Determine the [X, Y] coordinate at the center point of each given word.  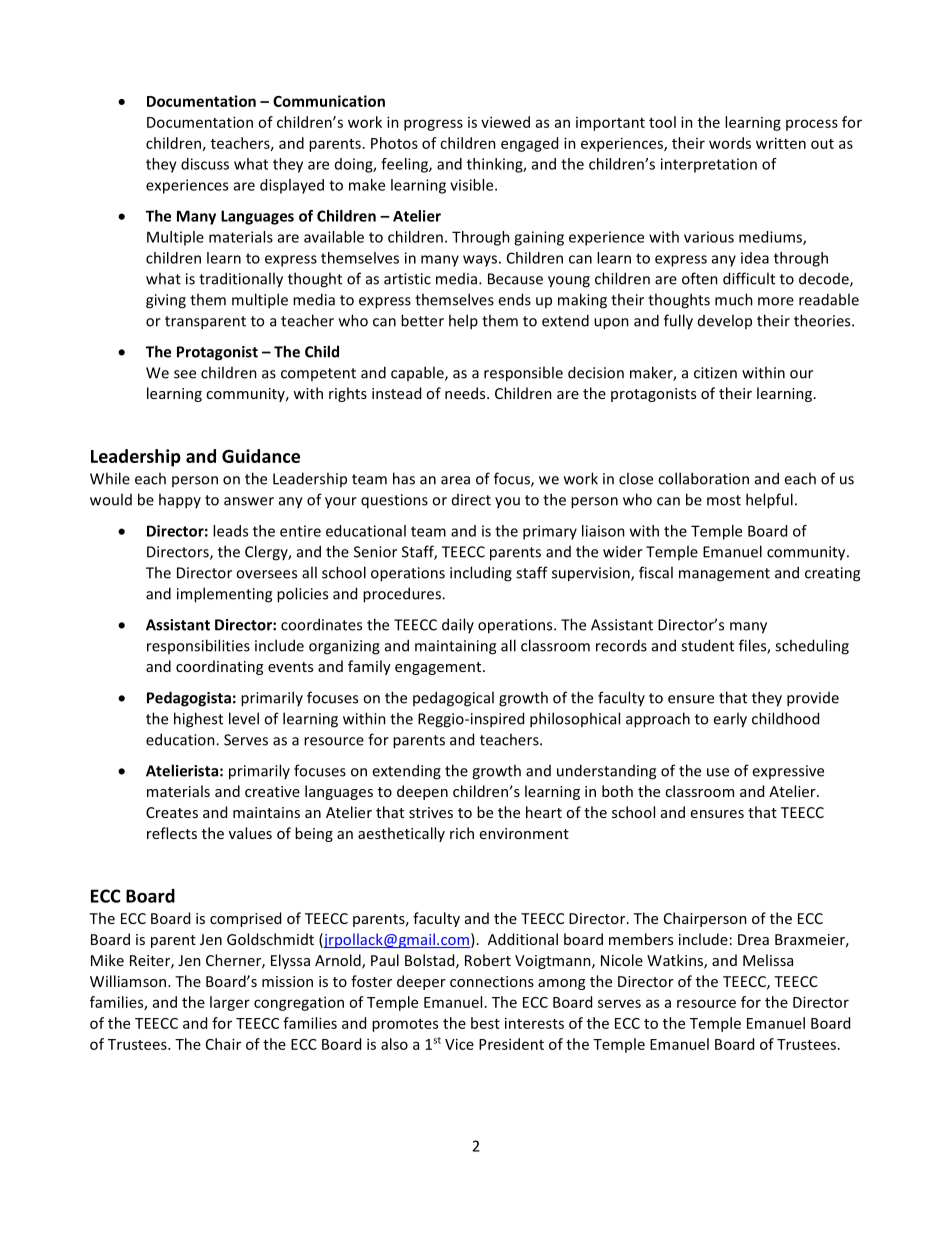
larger [230, 1003]
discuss [205, 164]
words [730, 143]
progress [433, 125]
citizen [715, 373]
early [730, 720]
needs [466, 393]
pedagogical [453, 699]
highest [198, 720]
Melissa [768, 960]
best [485, 1023]
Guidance [261, 456]
